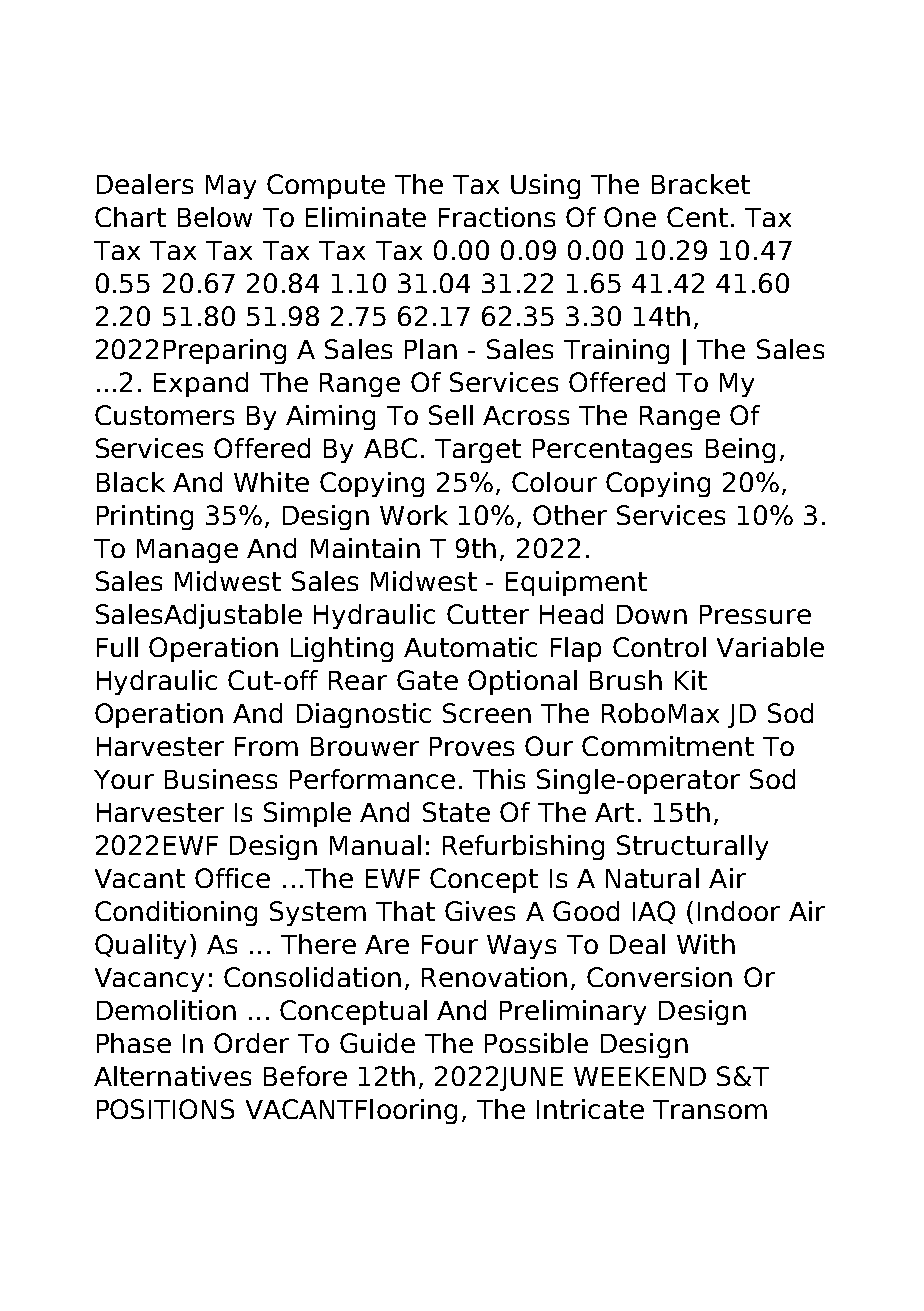 The height and width of the document is (1311, 924). I want to click on Fractions, so click(497, 217).
